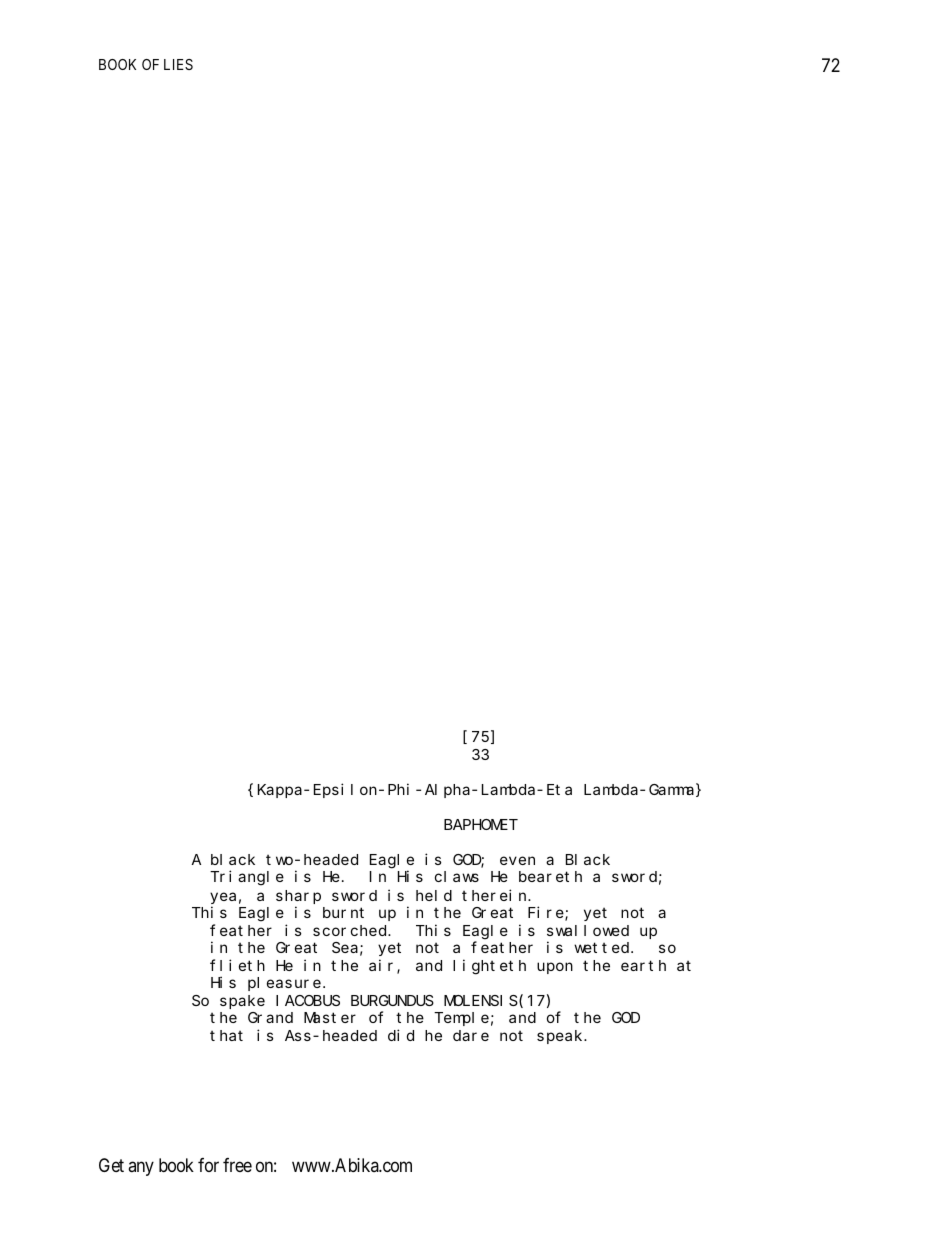  What do you see at coordinates (517, 860) in the screenshot?
I see `even` at bounding box center [517, 860].
